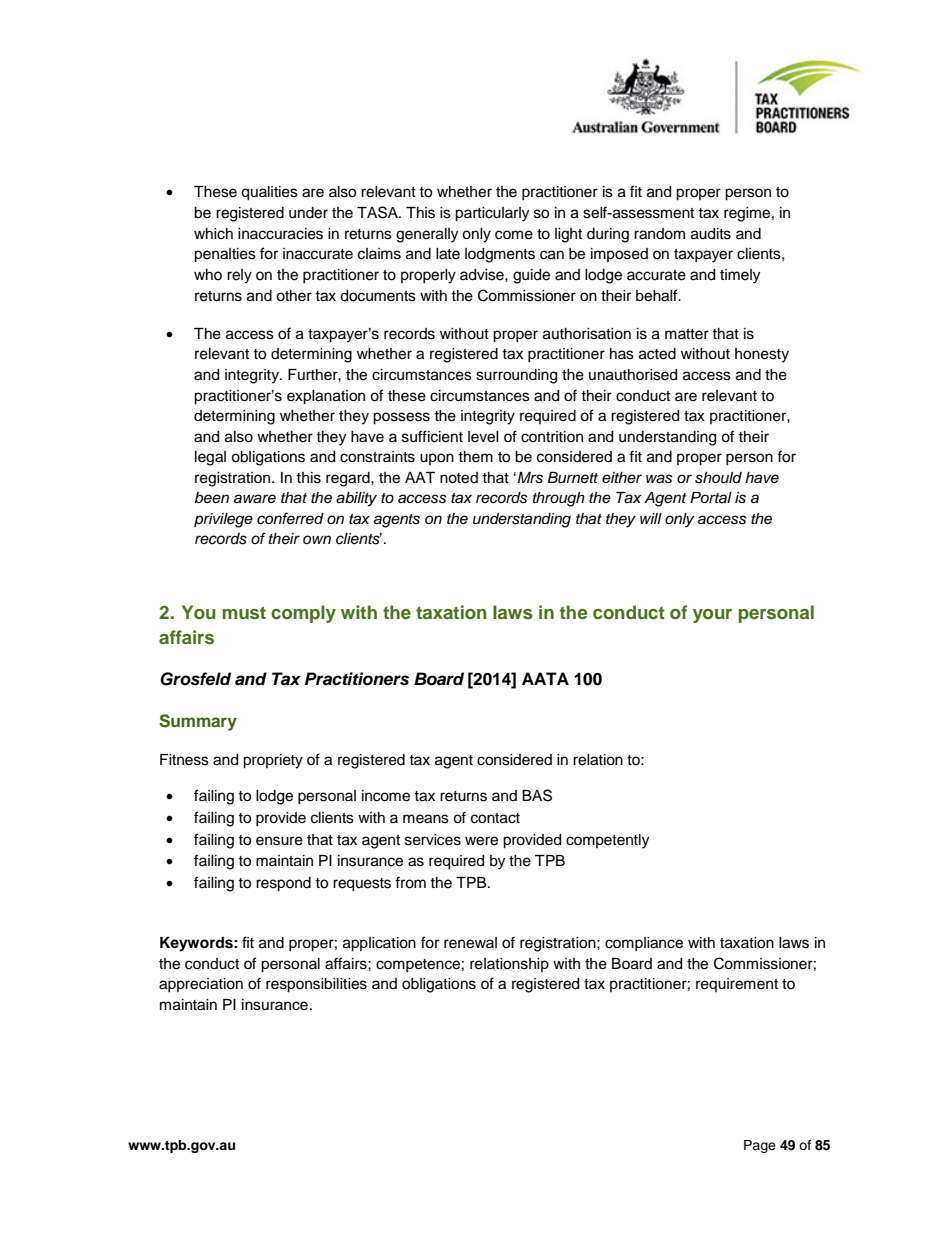  I want to click on Page, so click(760, 1146).
